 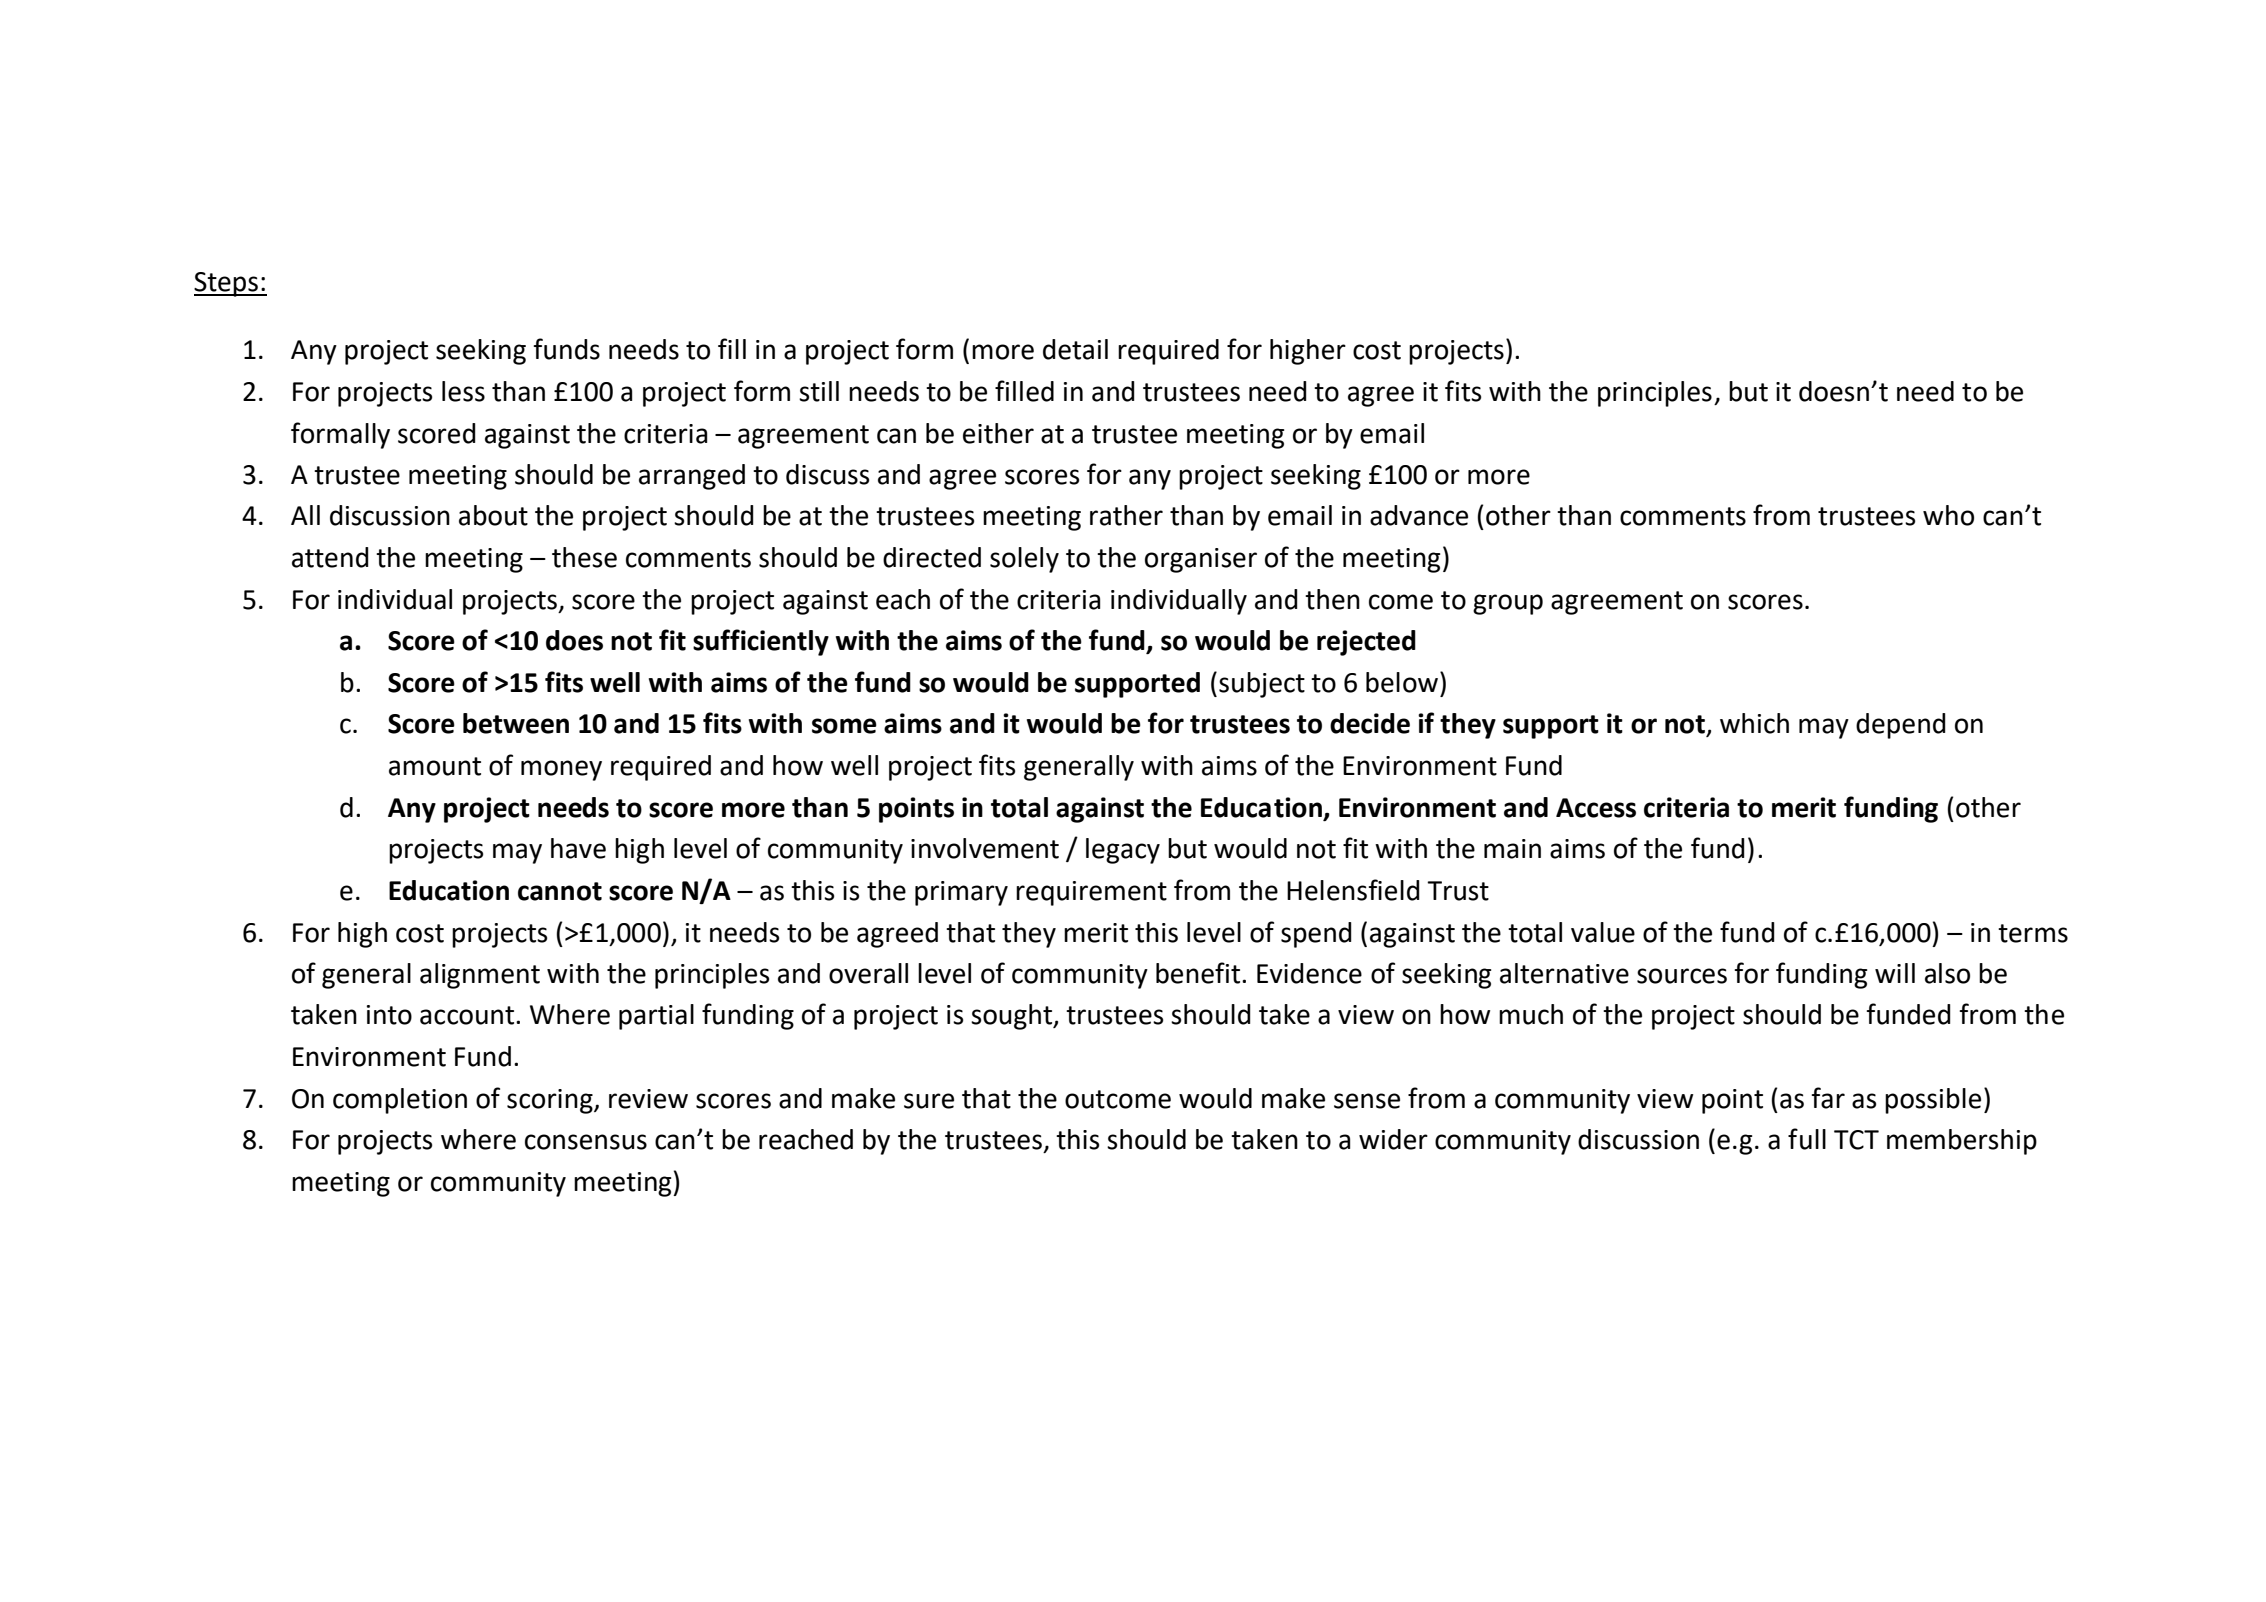 What do you see at coordinates (578, 848) in the page?
I see `have` at bounding box center [578, 848].
